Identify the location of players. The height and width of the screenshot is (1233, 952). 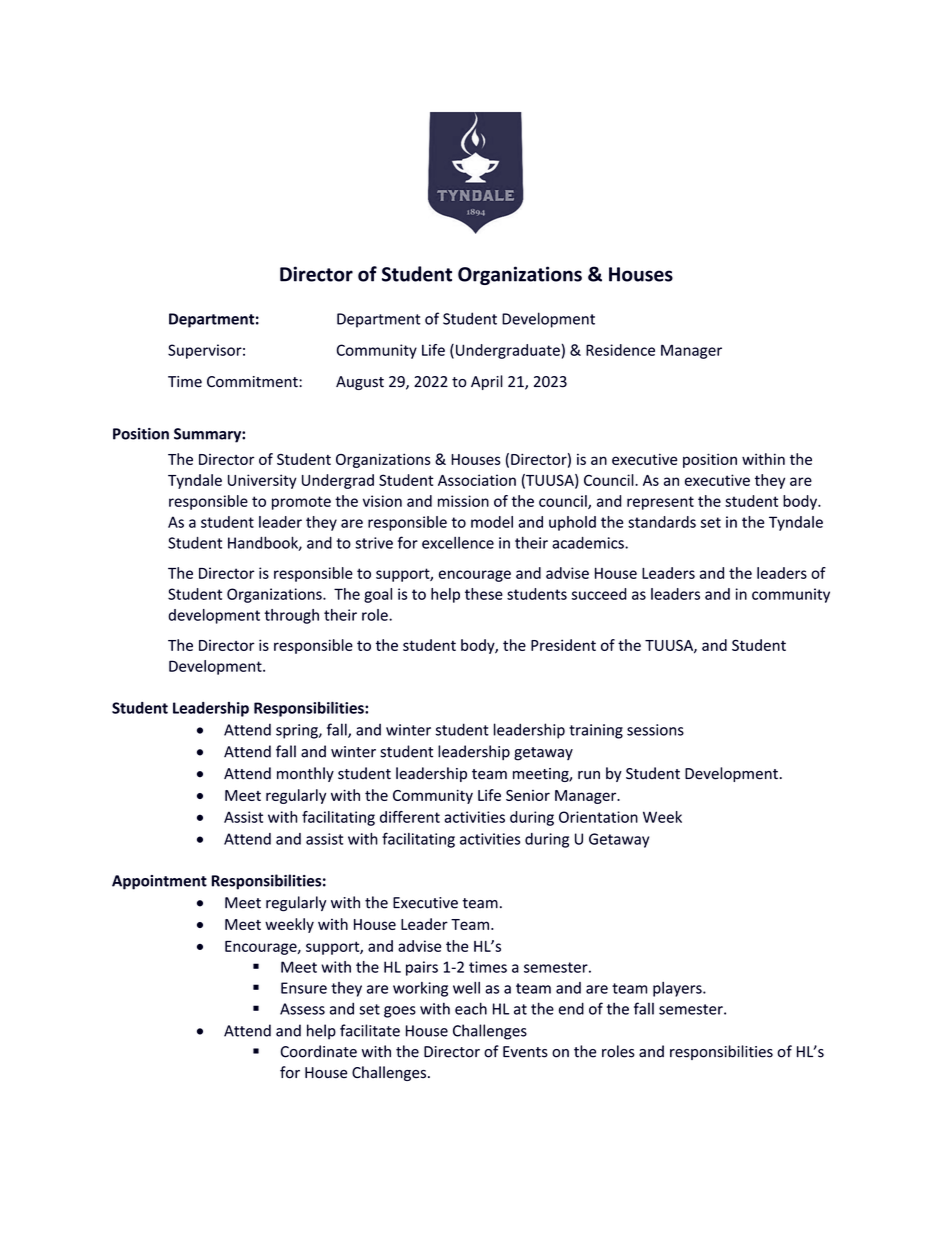
(678, 989).
